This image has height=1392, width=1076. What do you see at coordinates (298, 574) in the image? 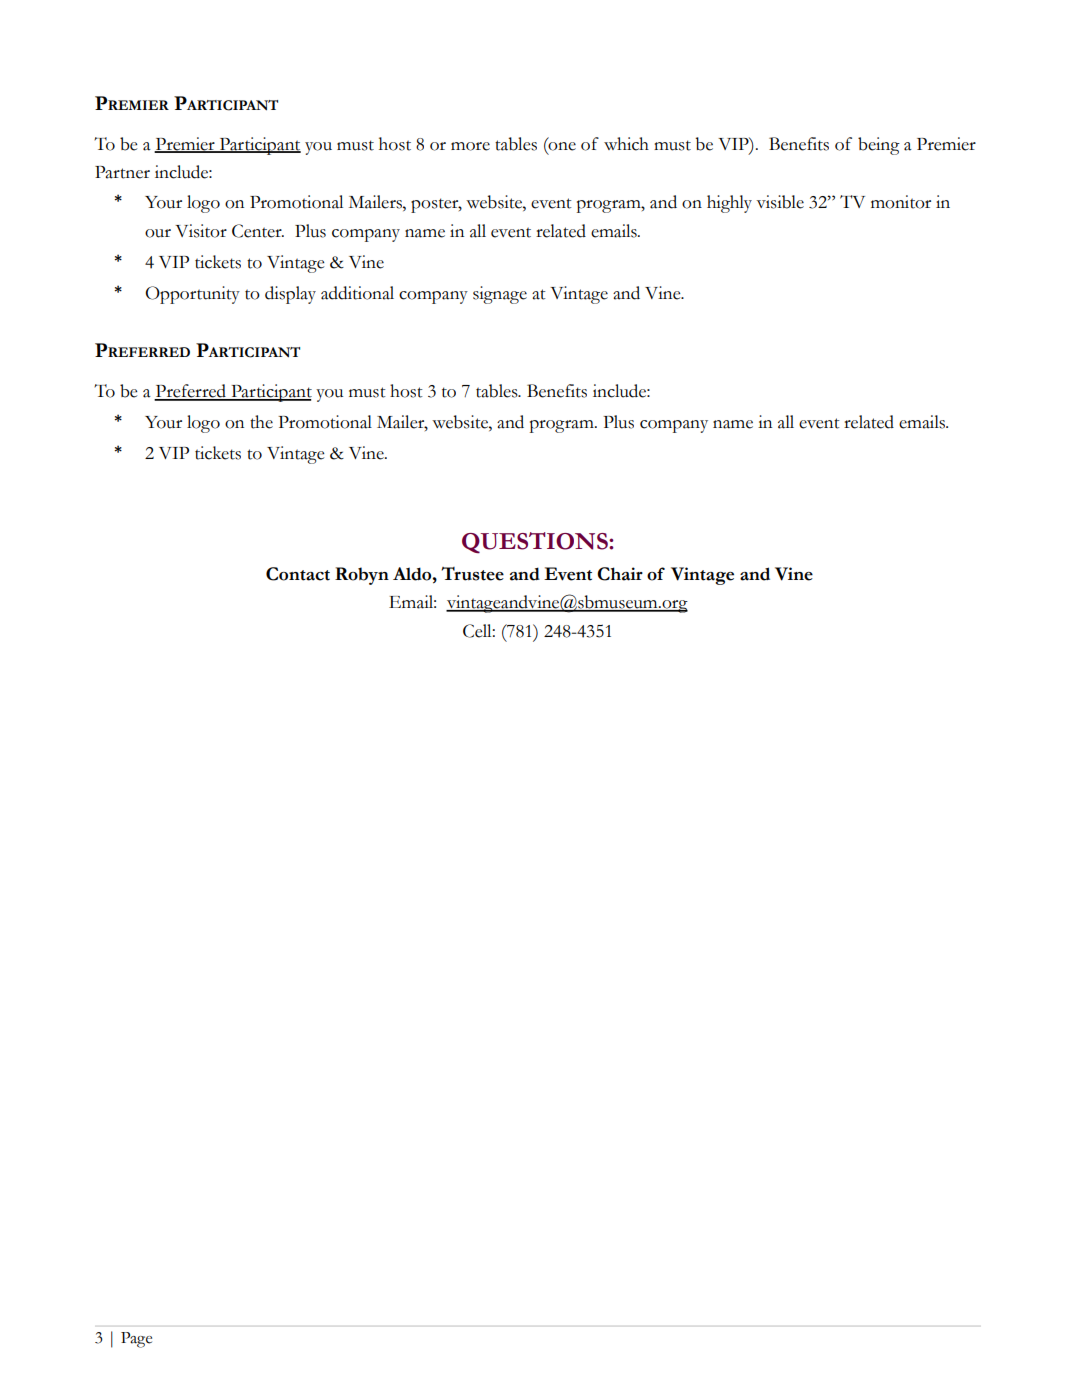
I see `Contact` at bounding box center [298, 574].
